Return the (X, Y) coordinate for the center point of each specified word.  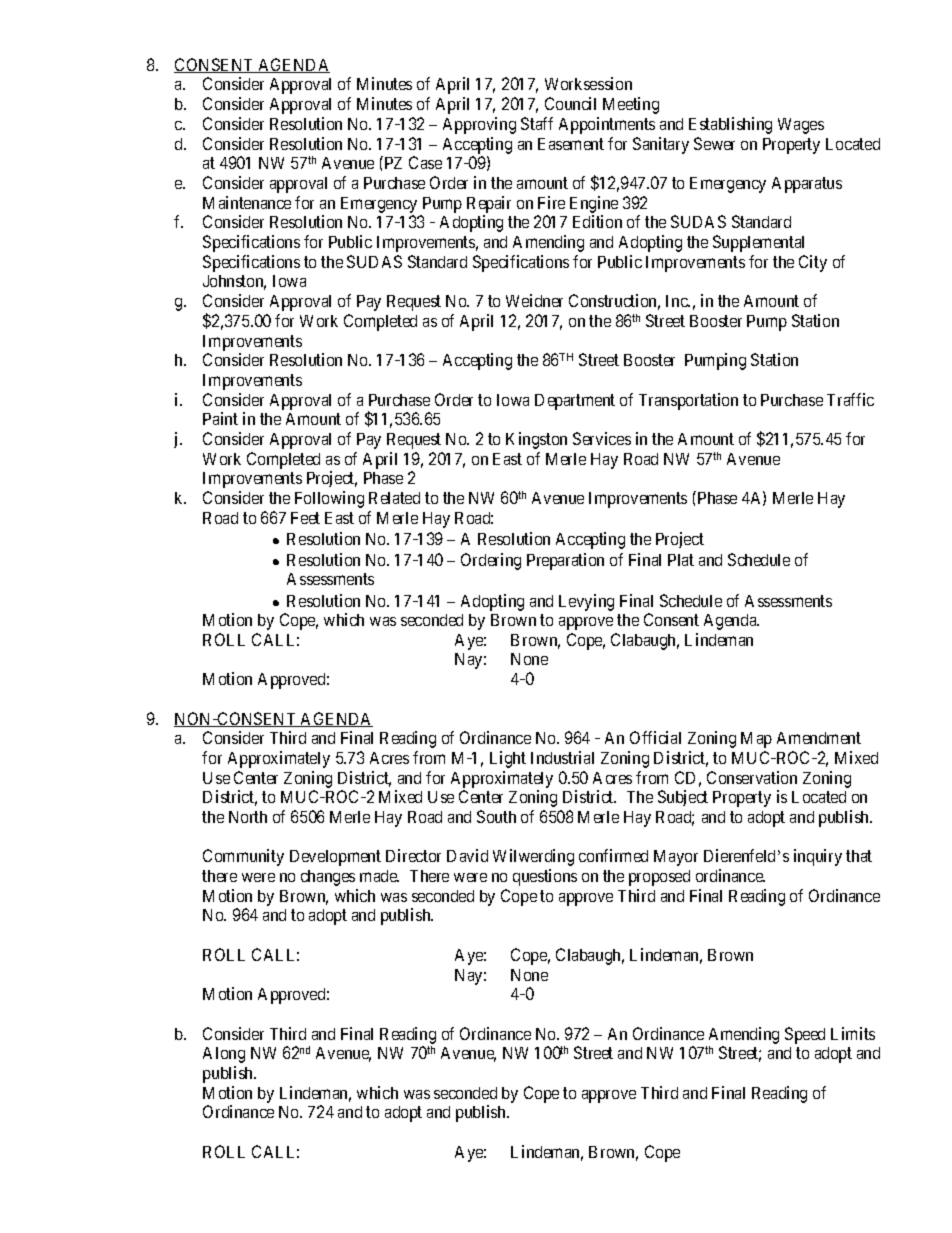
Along (224, 1055)
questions (545, 877)
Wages (801, 126)
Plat (681, 560)
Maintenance (247, 202)
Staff (537, 123)
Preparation (565, 561)
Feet (305, 518)
